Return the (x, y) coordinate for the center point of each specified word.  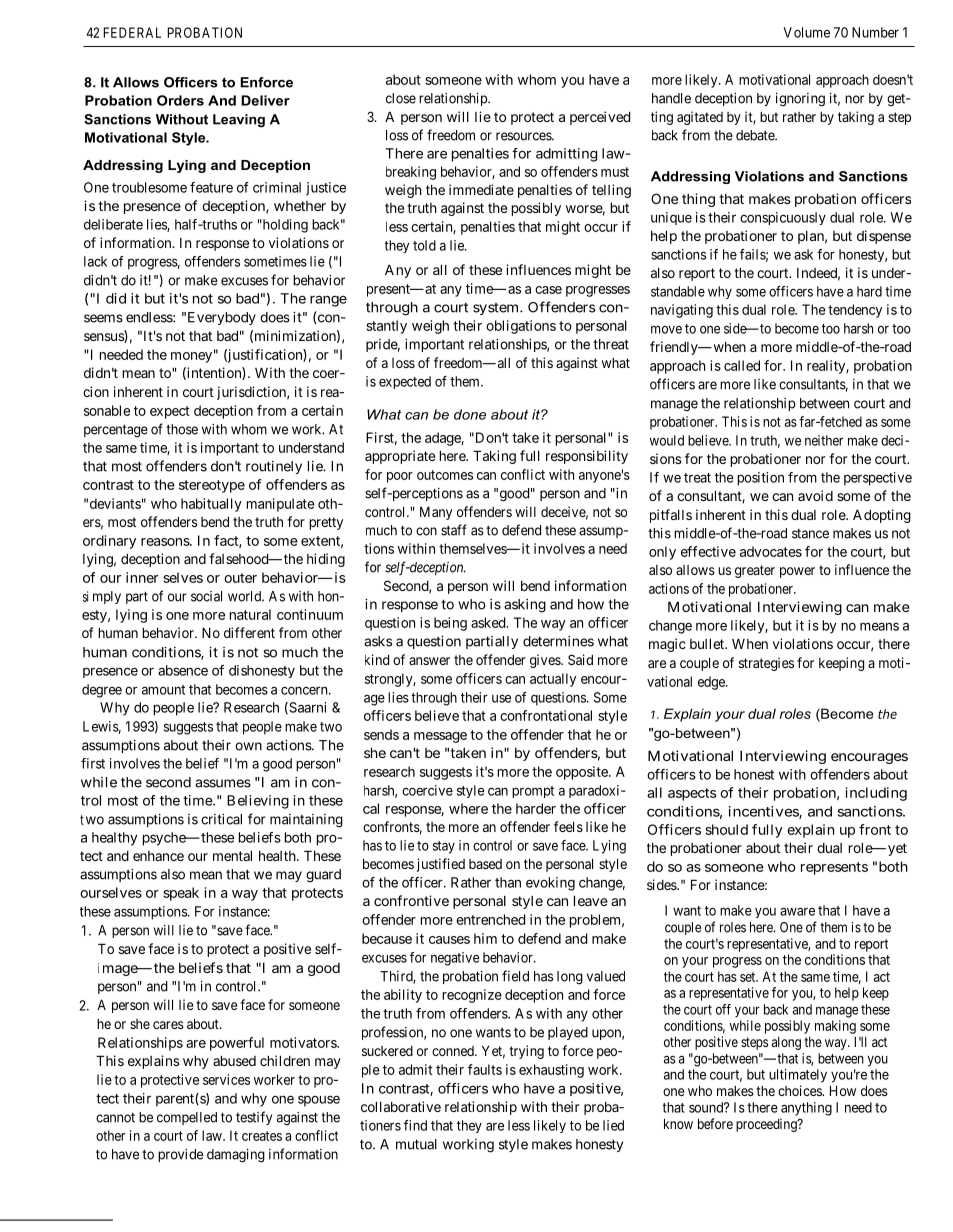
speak (181, 894)
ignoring (800, 100)
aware (797, 911)
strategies (766, 664)
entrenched (490, 919)
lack (95, 261)
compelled (187, 1118)
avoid (815, 495)
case (548, 290)
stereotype (212, 486)
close (401, 98)
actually (553, 680)
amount (163, 690)
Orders (180, 100)
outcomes (445, 475)
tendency (855, 311)
